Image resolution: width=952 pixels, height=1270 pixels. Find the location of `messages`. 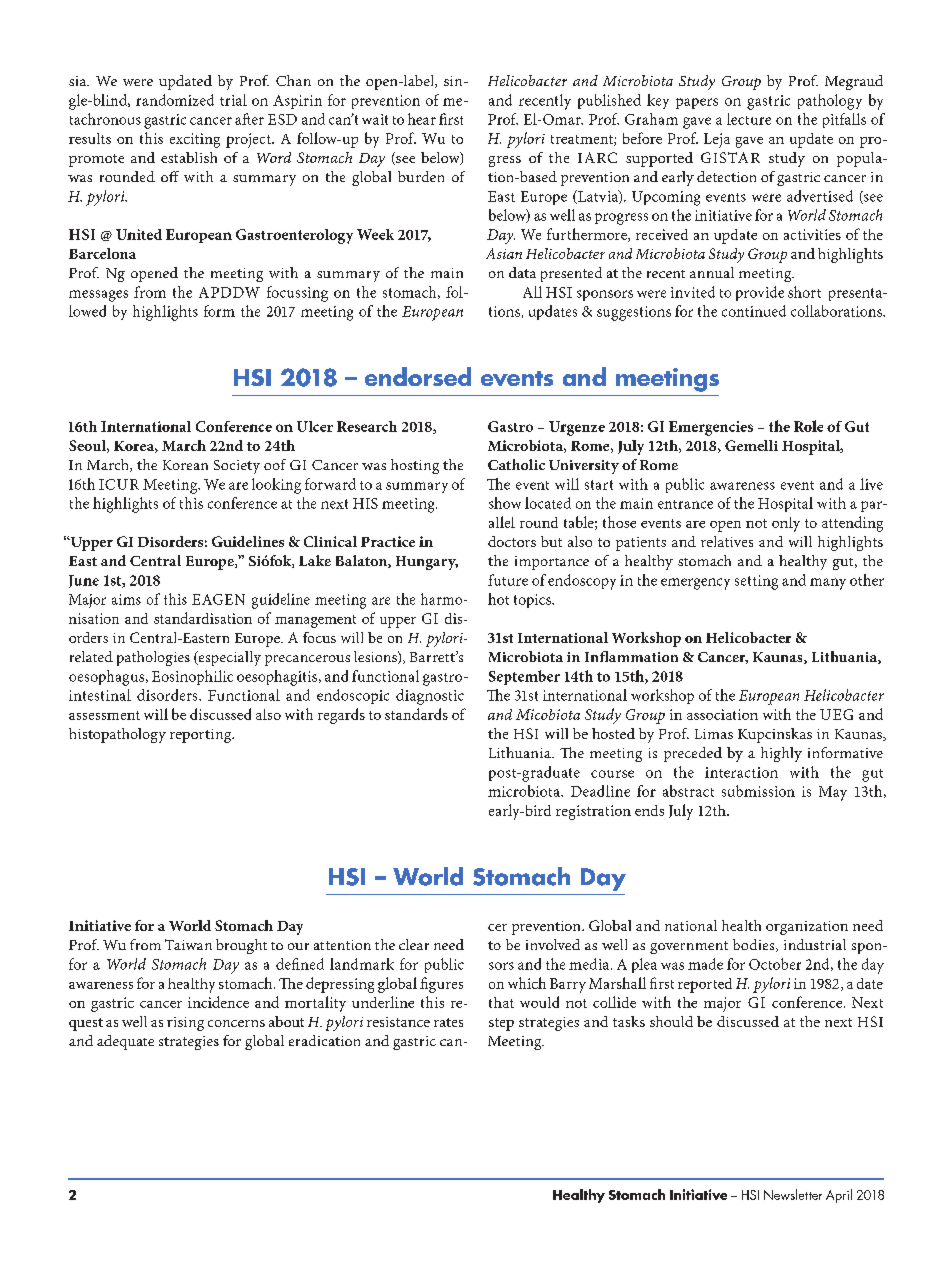

messages is located at coordinates (98, 296).
